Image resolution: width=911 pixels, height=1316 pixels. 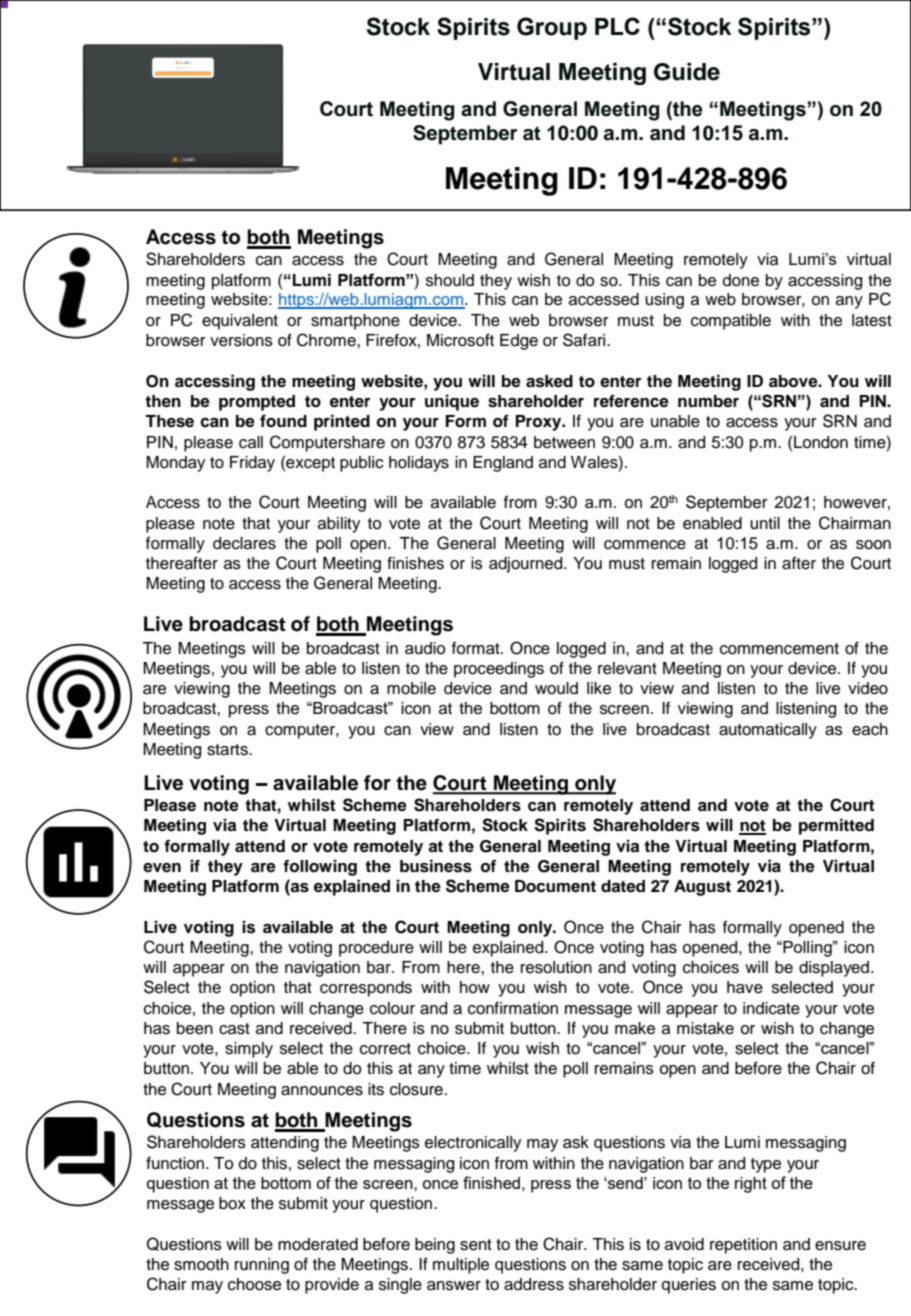 What do you see at coordinates (687, 71) in the page?
I see `Guide` at bounding box center [687, 71].
